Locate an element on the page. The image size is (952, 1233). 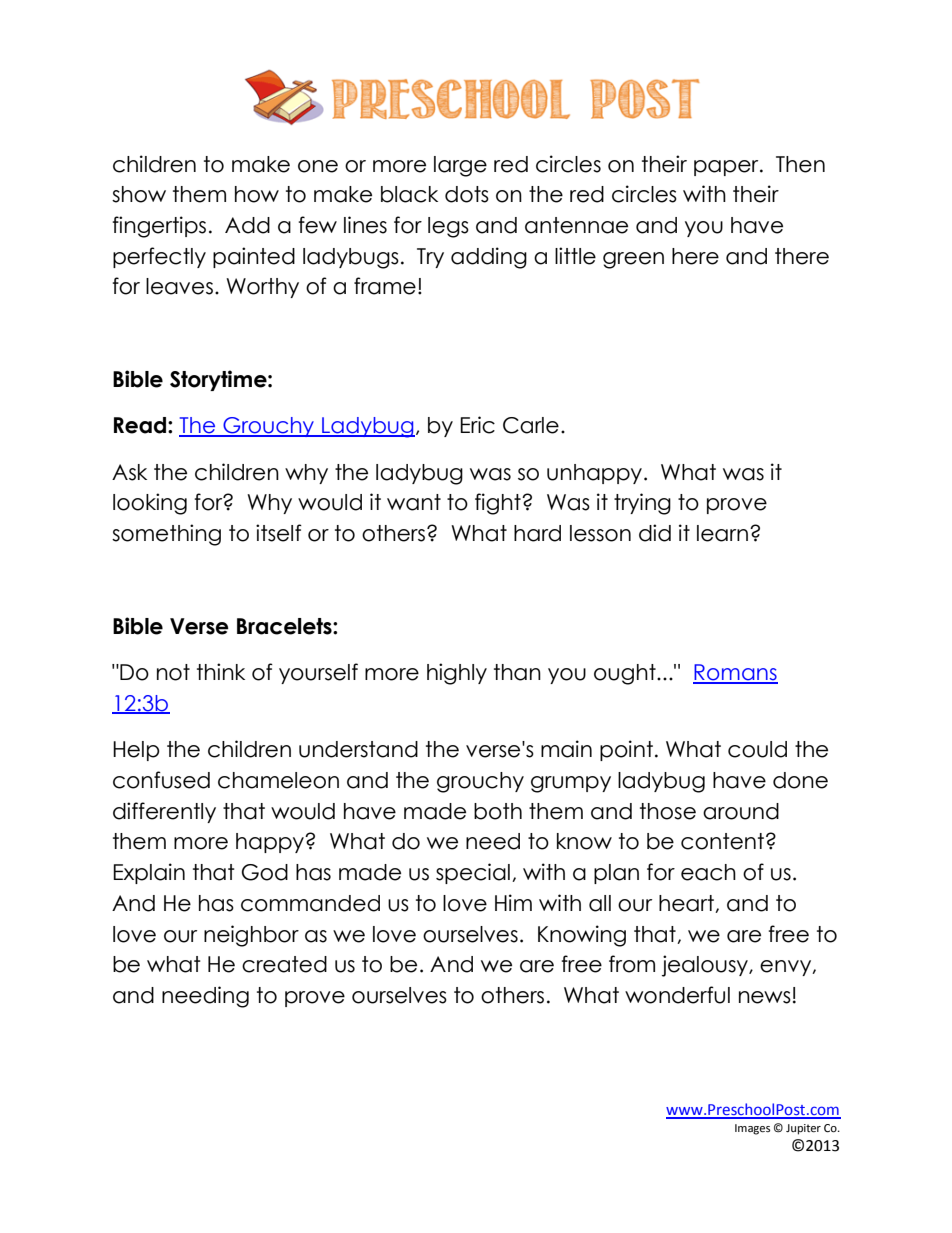
learn is located at coordinates (722, 533).
